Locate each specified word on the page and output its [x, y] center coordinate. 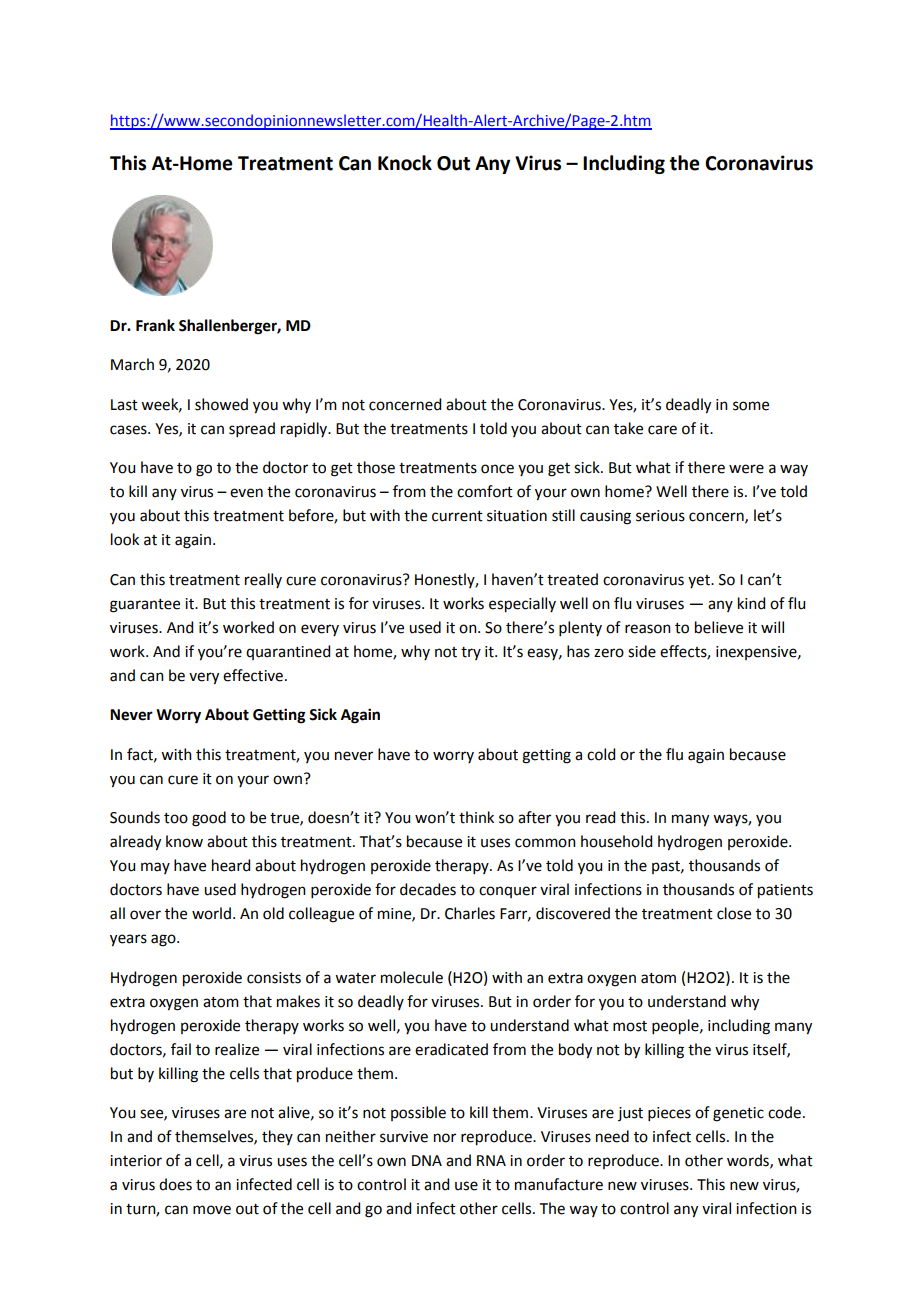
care [662, 430]
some [751, 406]
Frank [155, 325]
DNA [427, 1160]
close [734, 913]
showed [221, 404]
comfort [485, 491]
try [471, 653]
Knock [405, 163]
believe [719, 627]
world [211, 913]
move [212, 1210]
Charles [470, 913]
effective [253, 675]
